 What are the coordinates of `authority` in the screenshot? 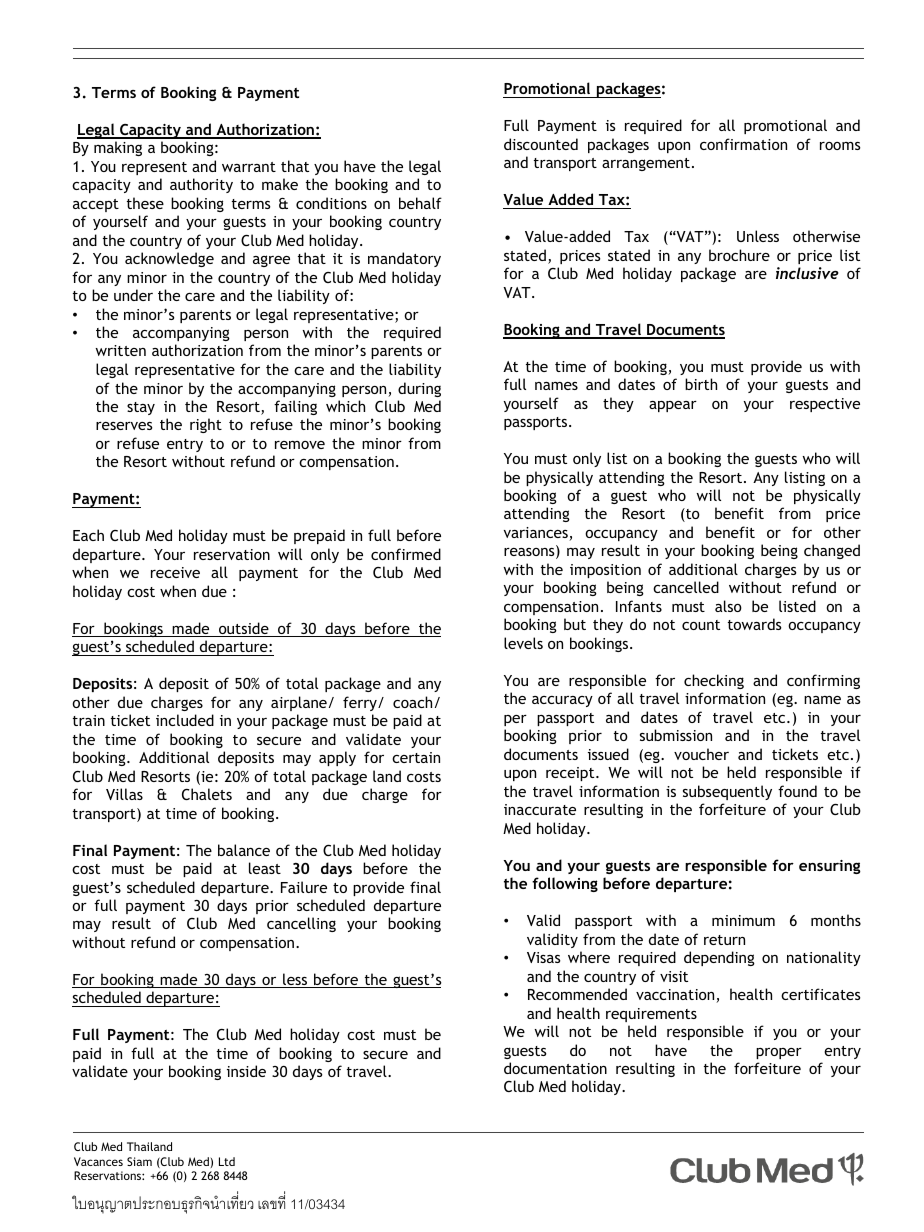 It's located at (201, 185).
